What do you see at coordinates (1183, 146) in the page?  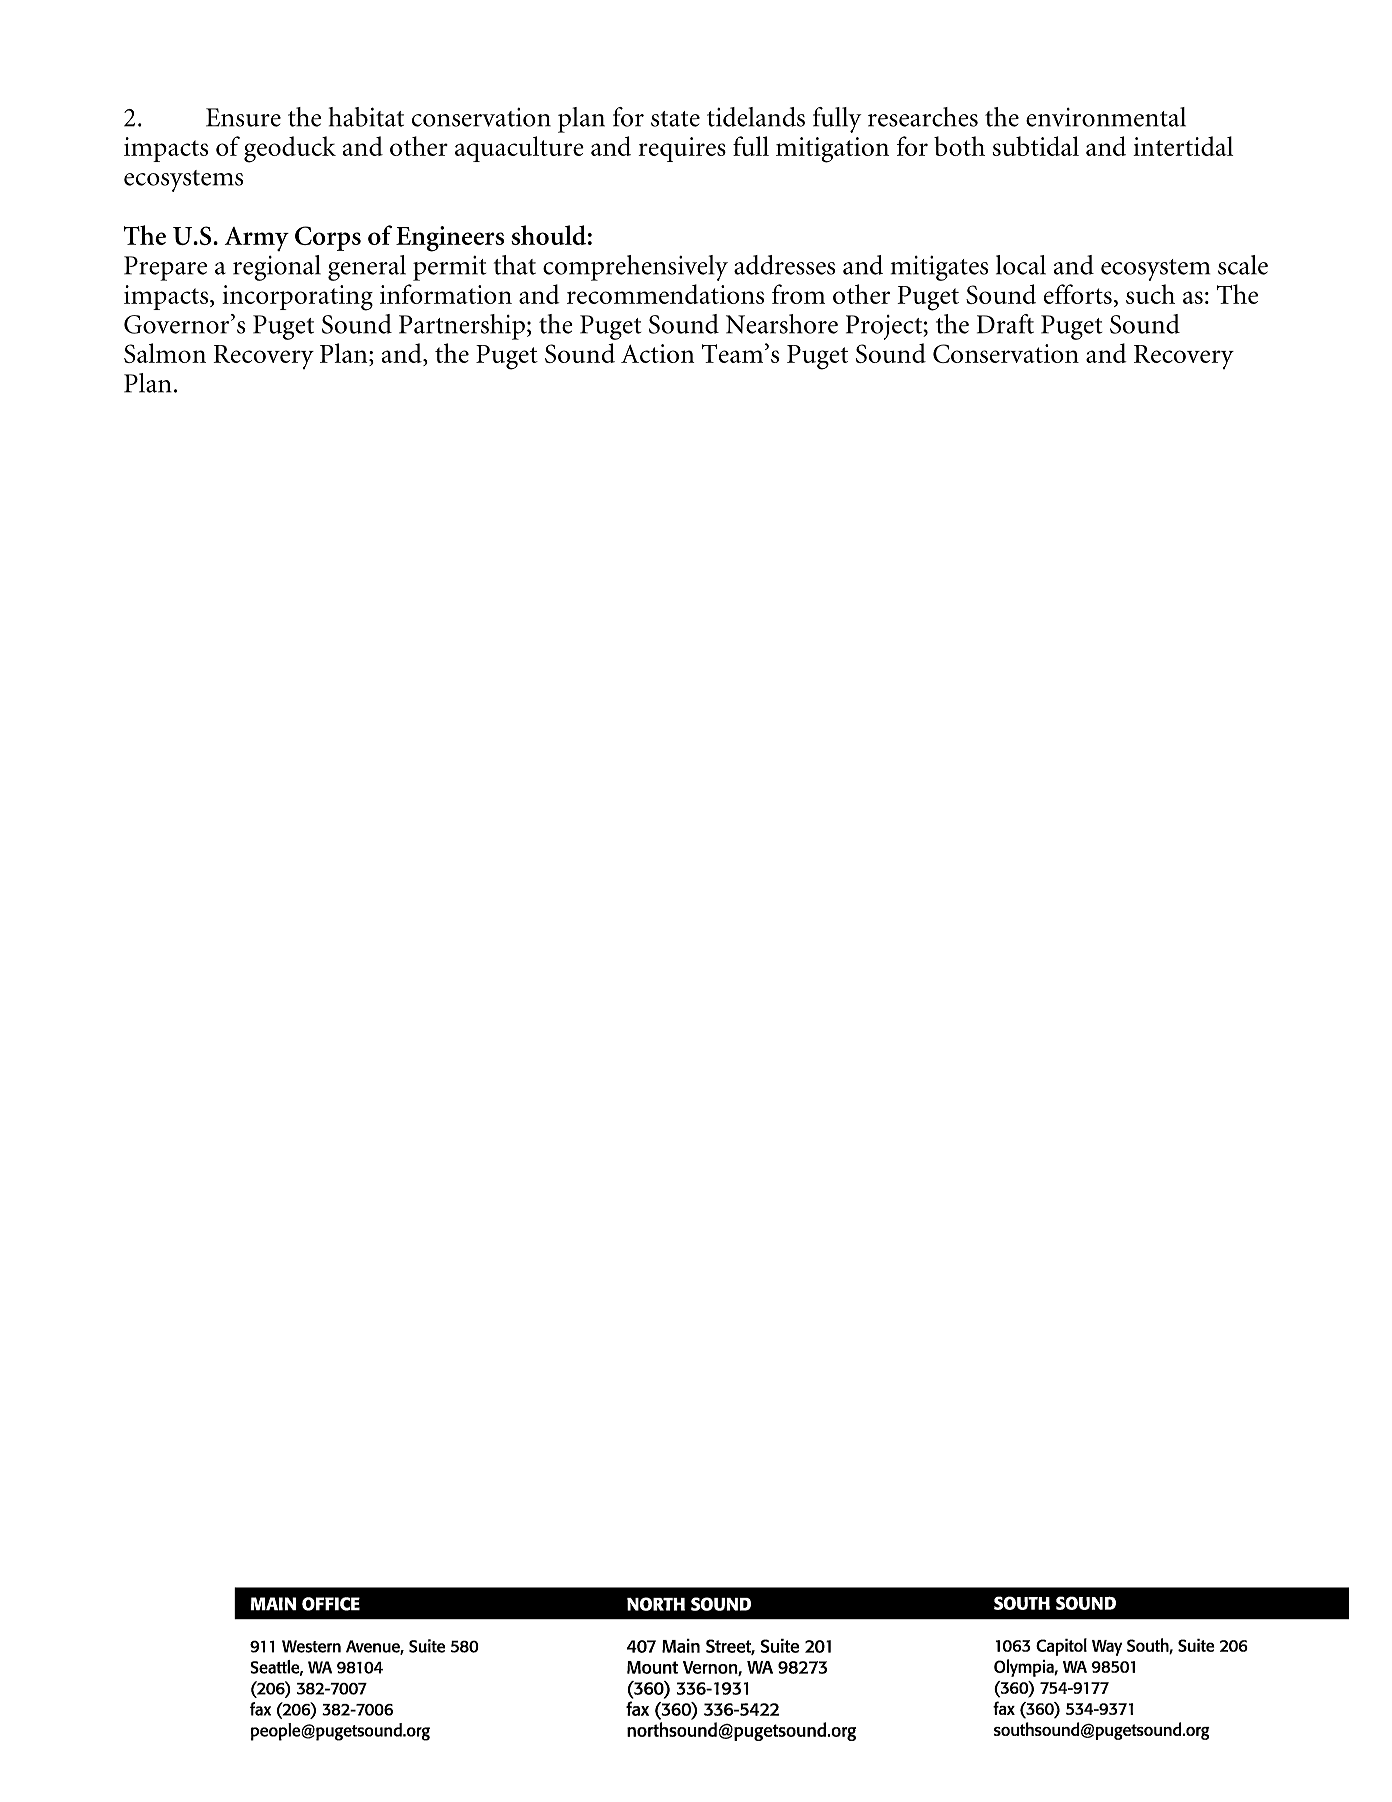 I see `intertidal` at bounding box center [1183, 146].
